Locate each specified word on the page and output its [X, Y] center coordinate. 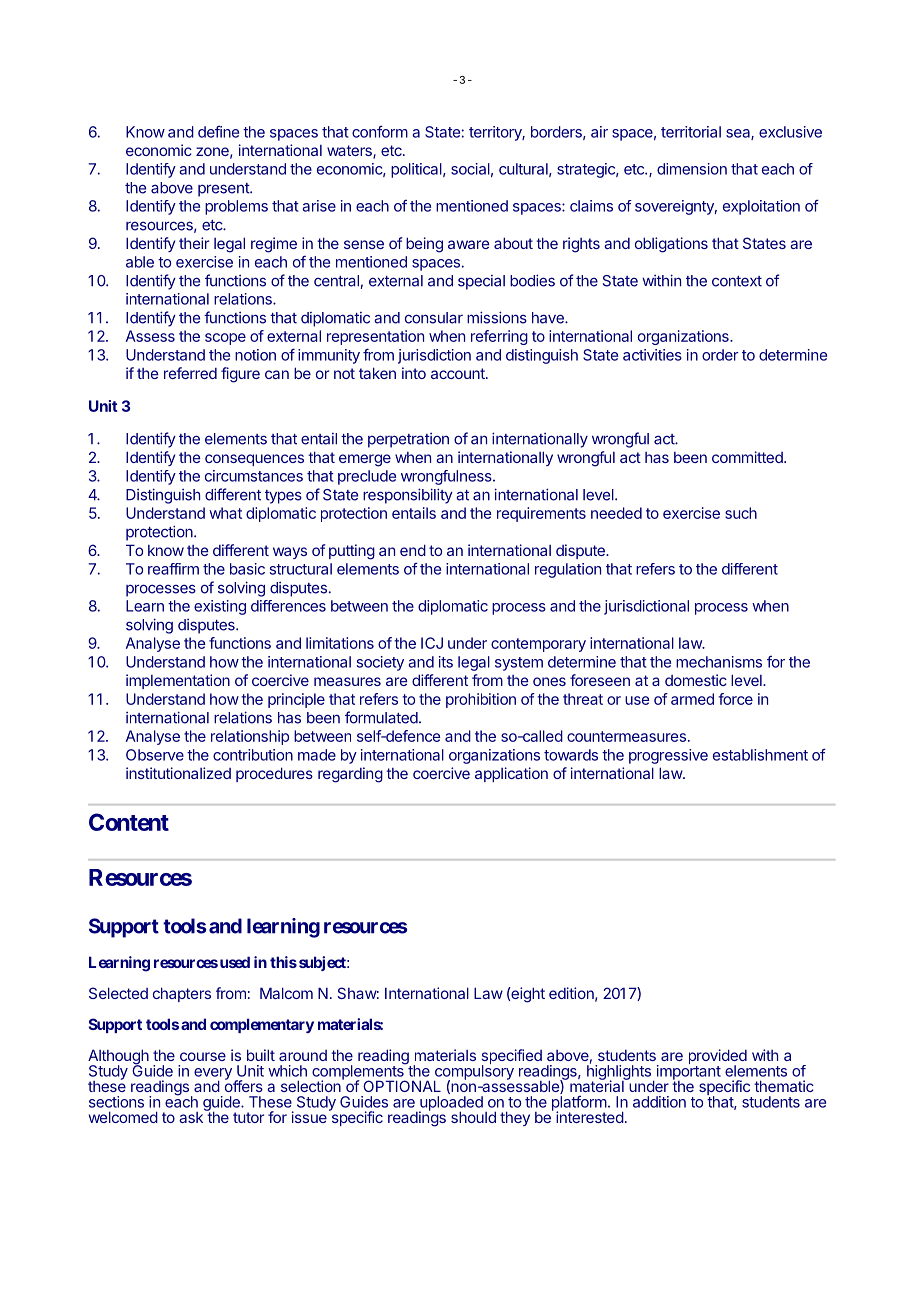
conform [380, 131]
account [459, 373]
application [511, 774]
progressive [668, 756]
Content [129, 822]
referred [190, 373]
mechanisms [719, 662]
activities [652, 355]
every [213, 1075]
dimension [692, 169]
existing [220, 607]
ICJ [432, 643]
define [218, 132]
